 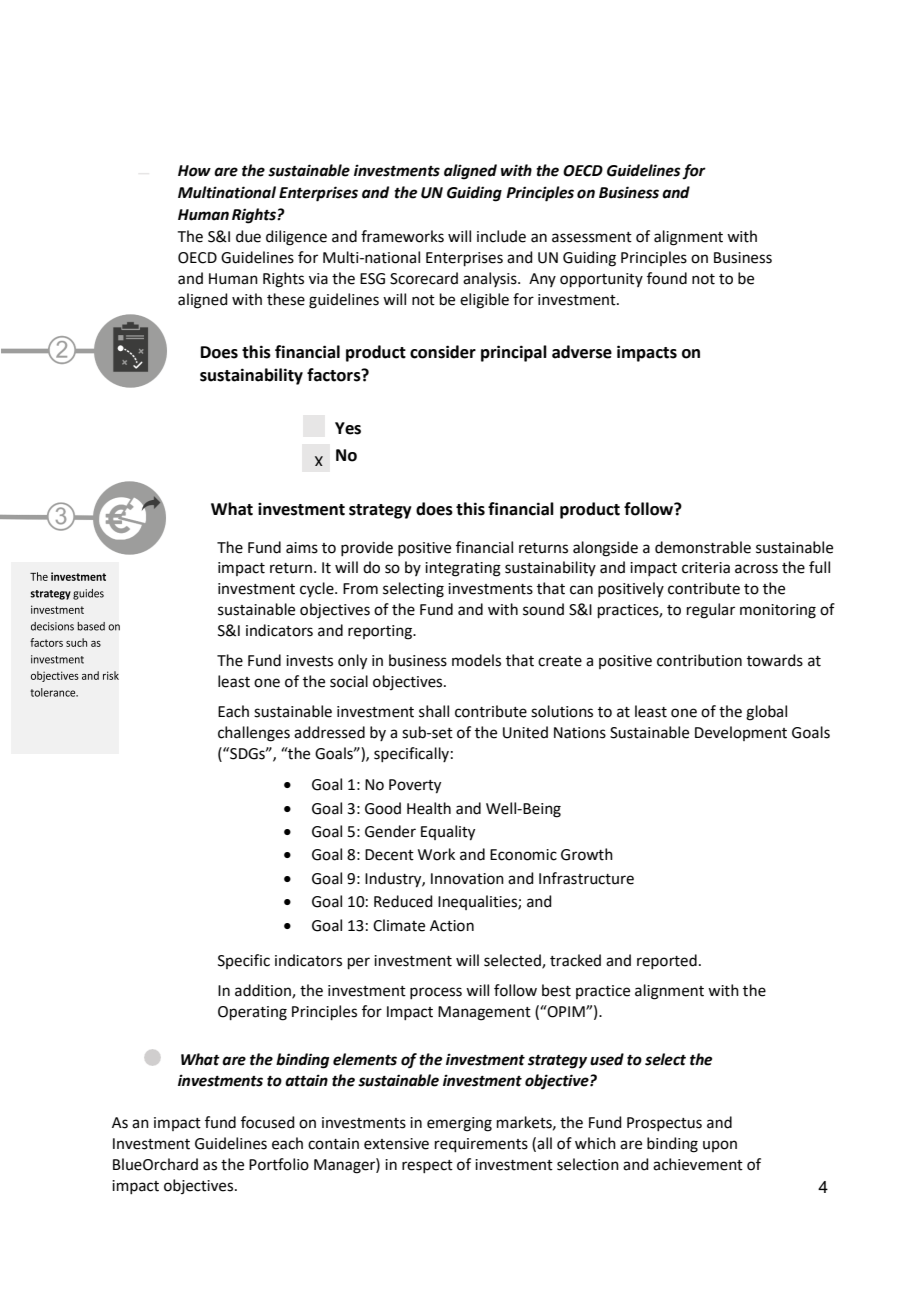 What do you see at coordinates (302, 548) in the document?
I see `aims` at bounding box center [302, 548].
